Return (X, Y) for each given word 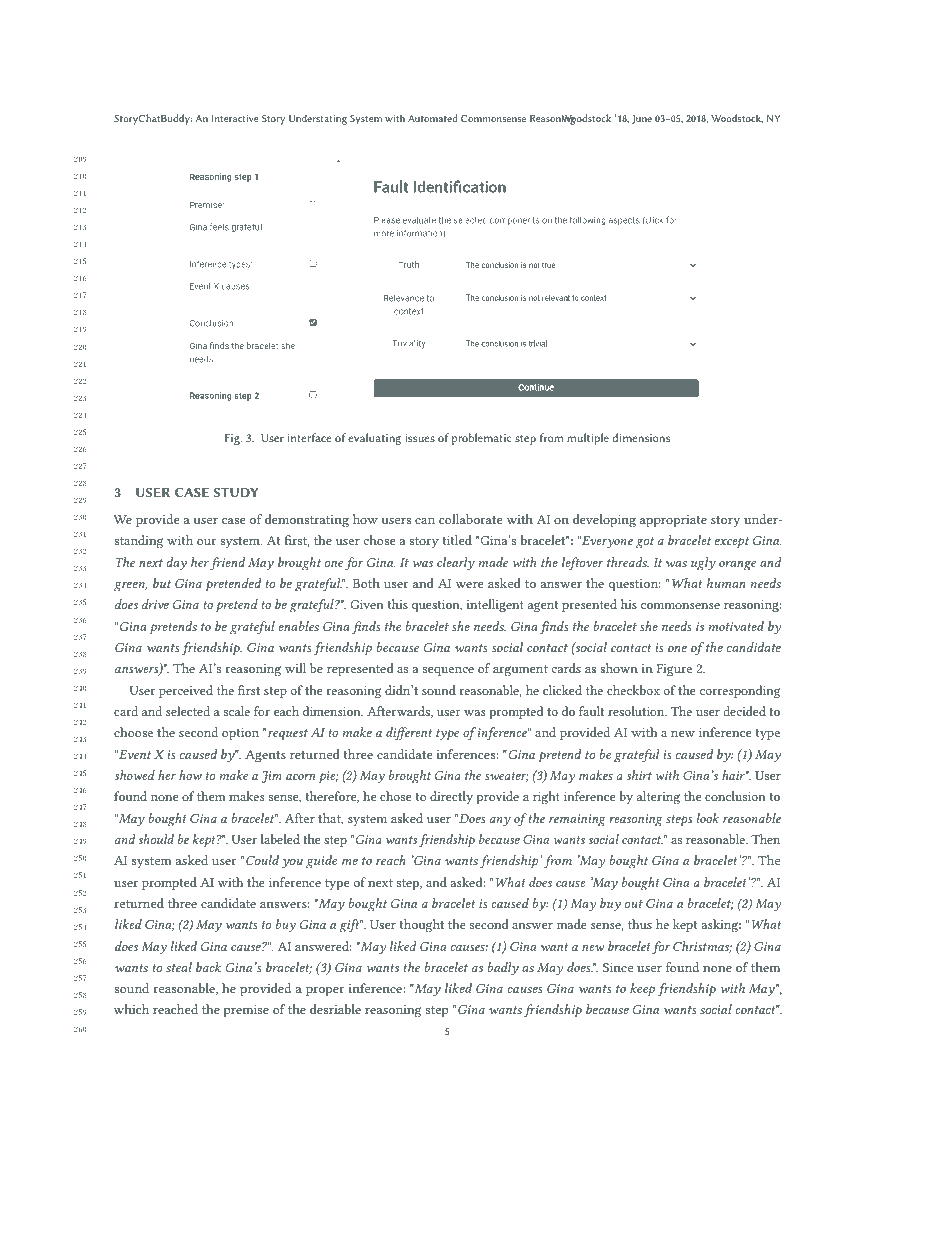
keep (642, 990)
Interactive (235, 118)
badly (503, 969)
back (209, 967)
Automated (432, 118)
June (642, 119)
